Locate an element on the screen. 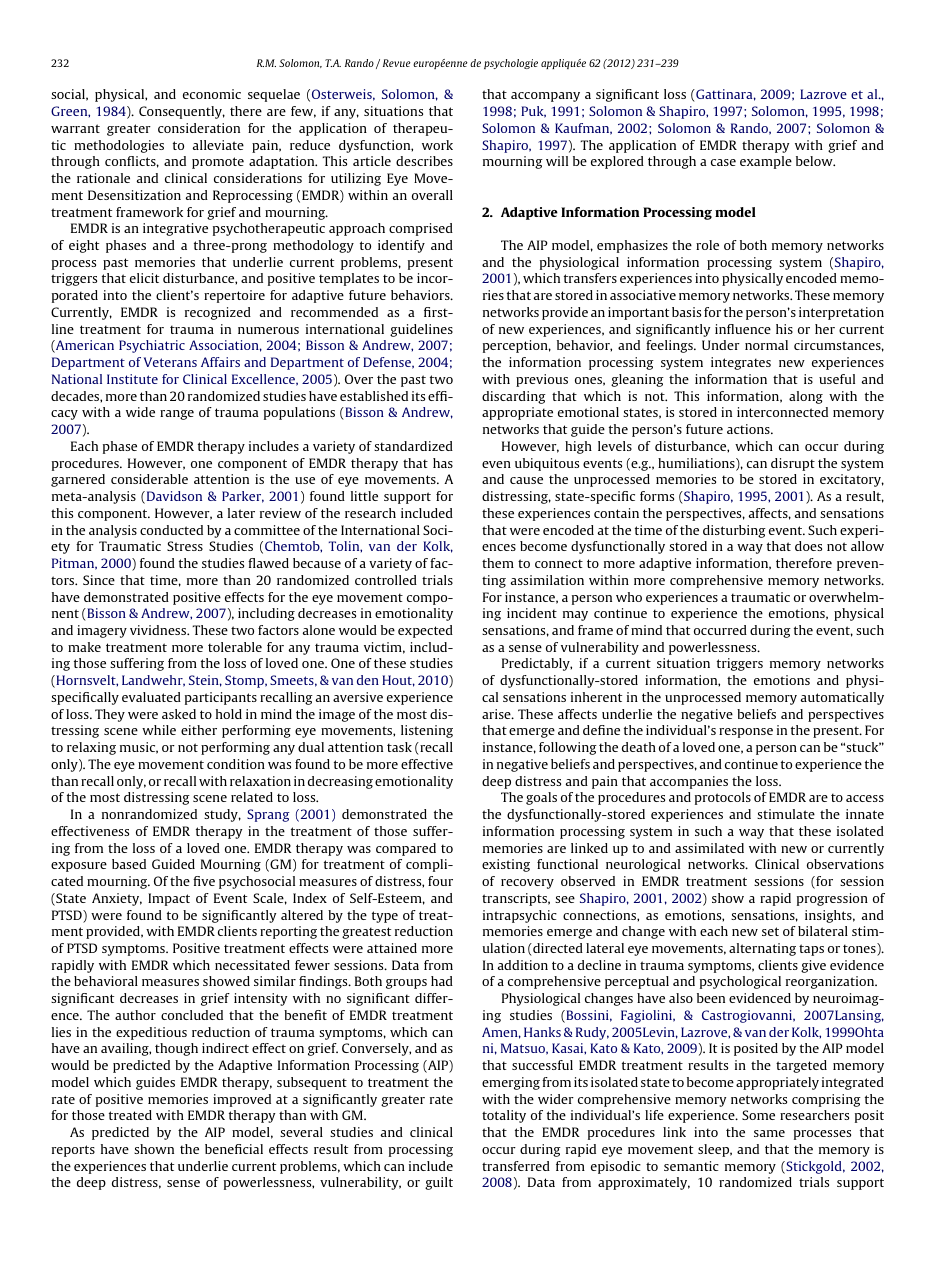  example is located at coordinates (766, 162).
